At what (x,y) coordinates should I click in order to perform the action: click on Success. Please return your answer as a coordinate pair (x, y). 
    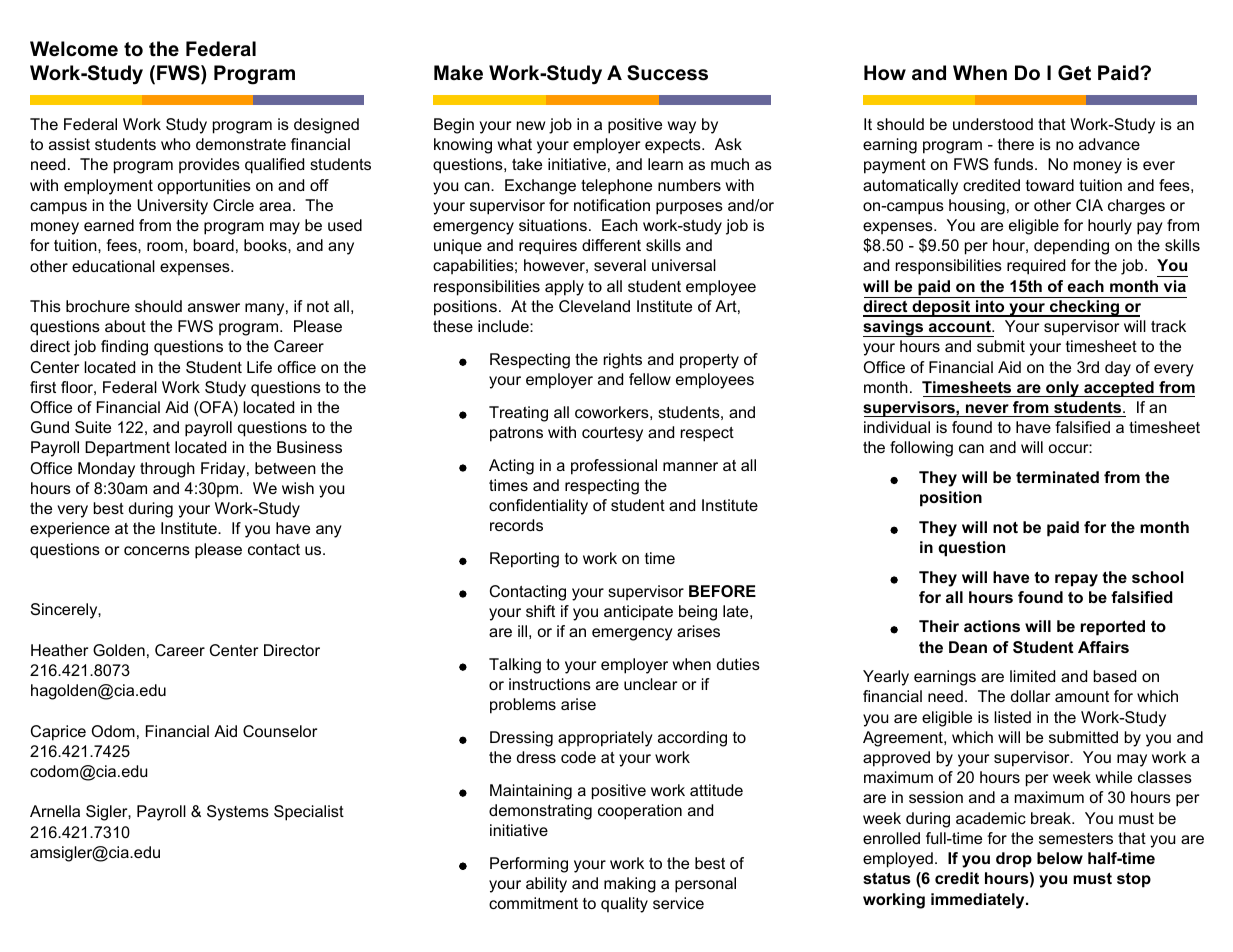
    Looking at the image, I should click on (667, 73).
